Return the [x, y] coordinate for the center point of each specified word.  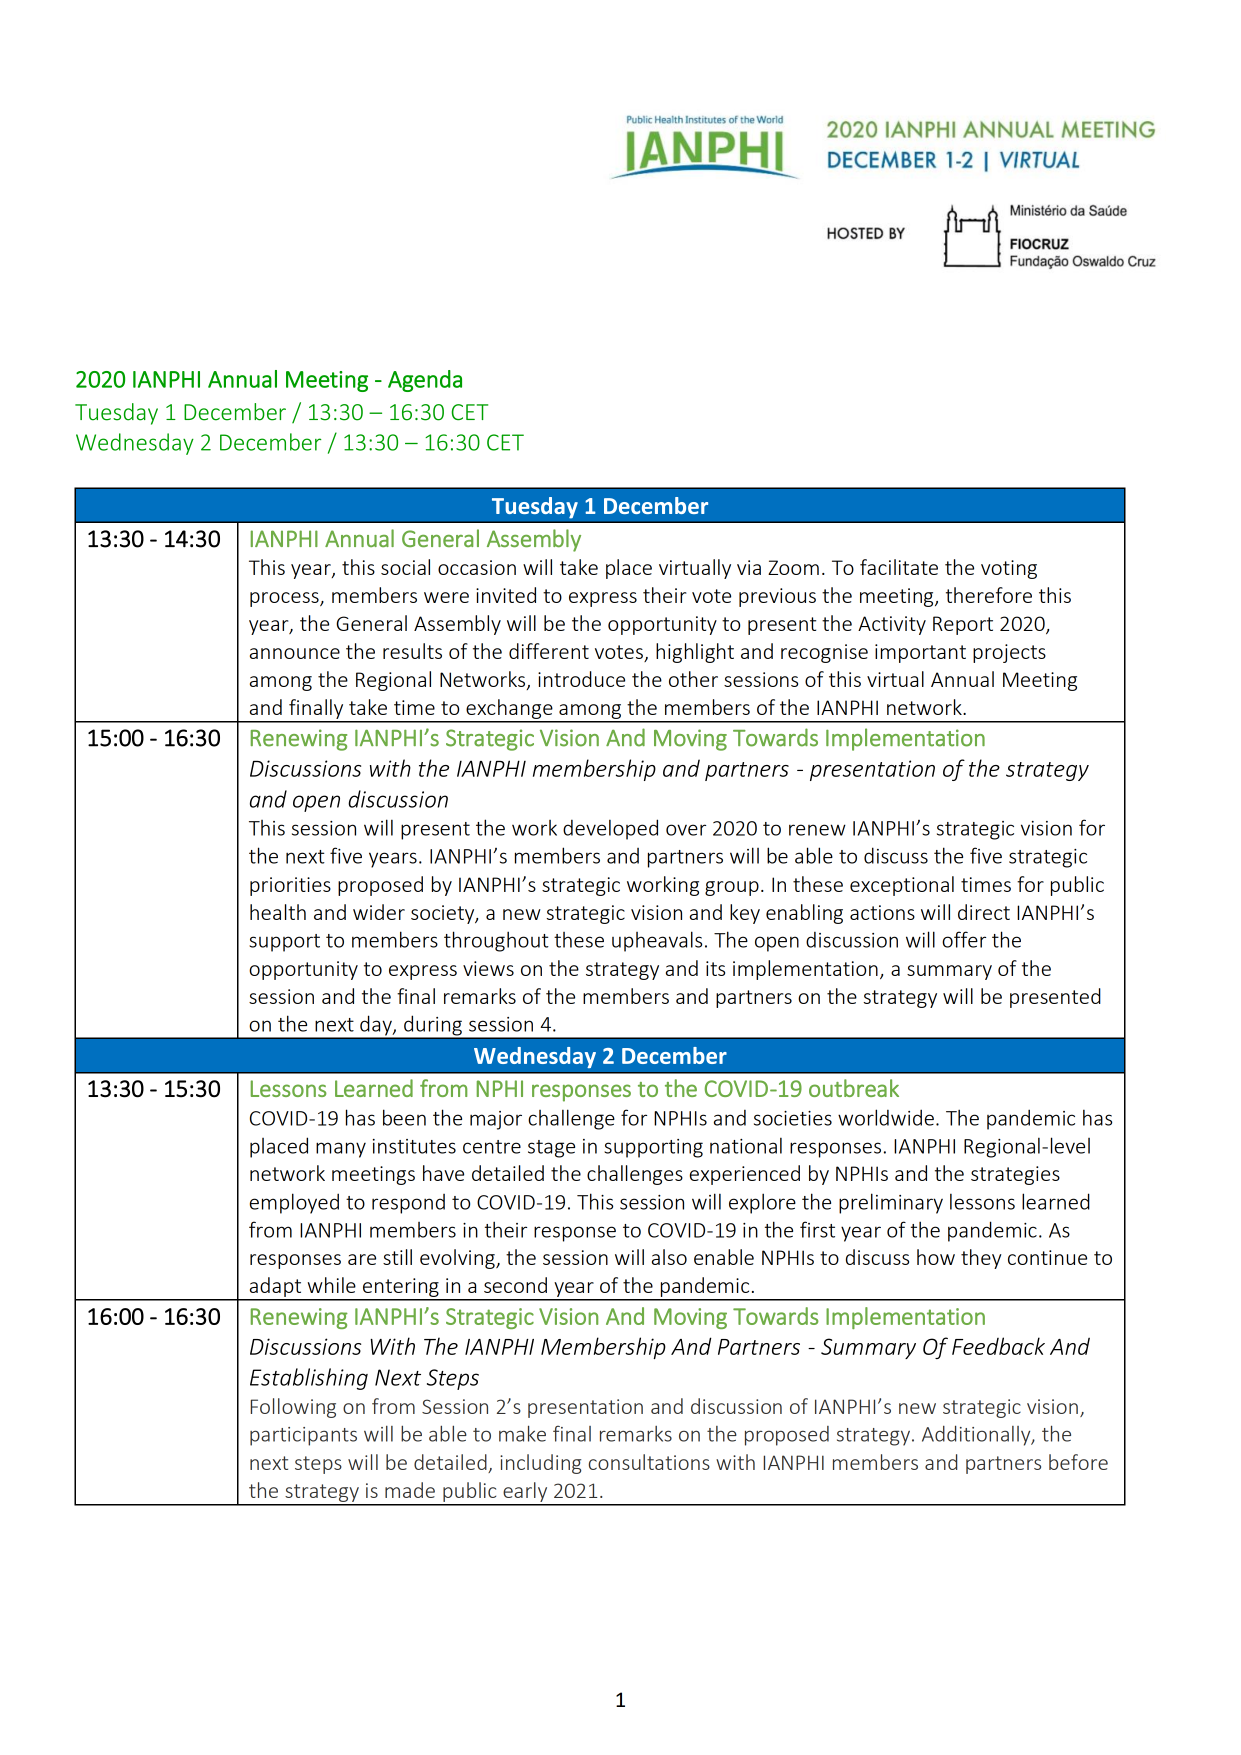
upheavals [657, 941]
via [749, 567]
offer [964, 939]
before [1078, 1462]
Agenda [425, 381]
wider [379, 912]
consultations [649, 1462]
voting [1009, 569]
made [410, 1490]
